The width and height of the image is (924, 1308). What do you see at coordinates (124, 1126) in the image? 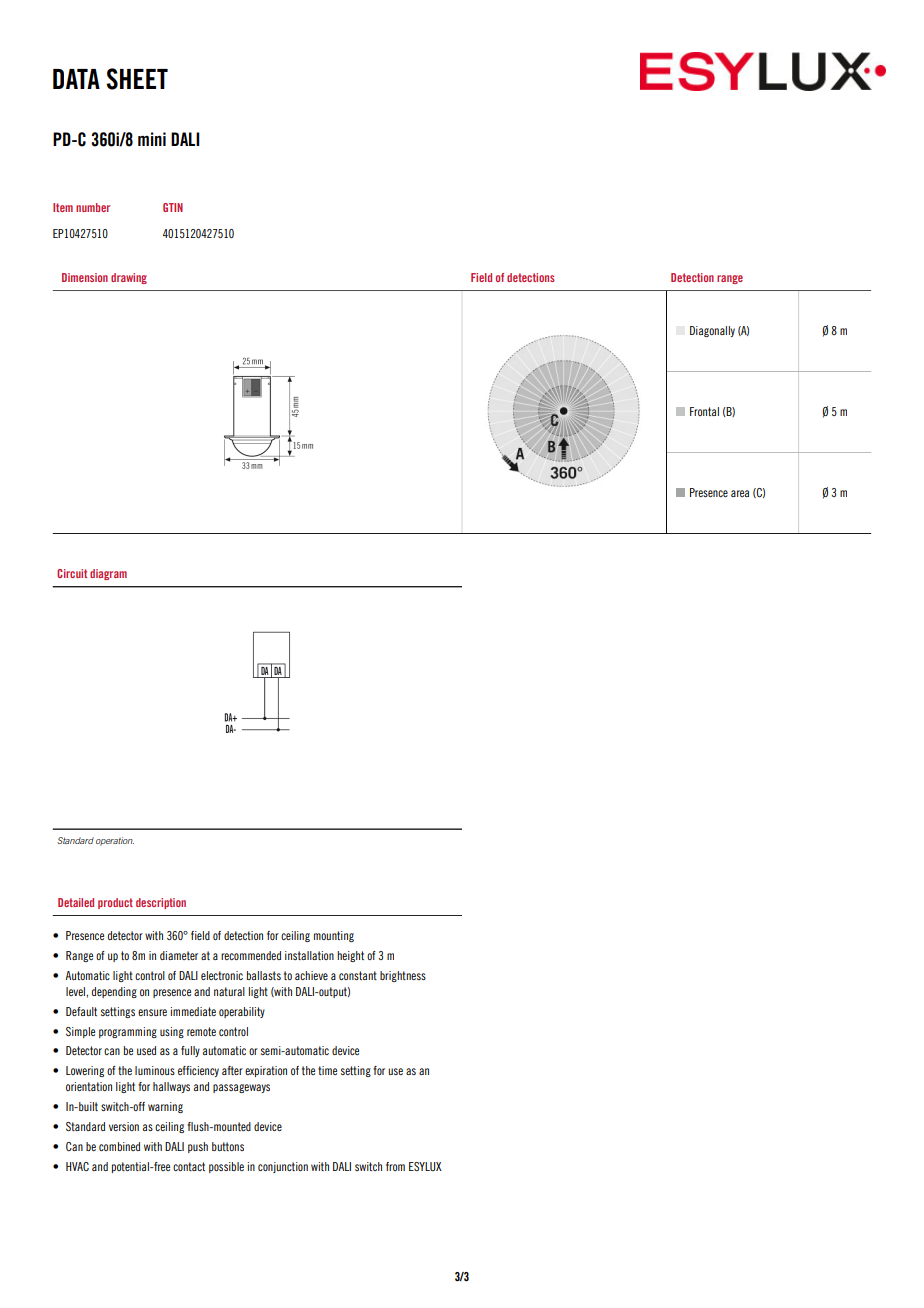
I see `version` at bounding box center [124, 1126].
